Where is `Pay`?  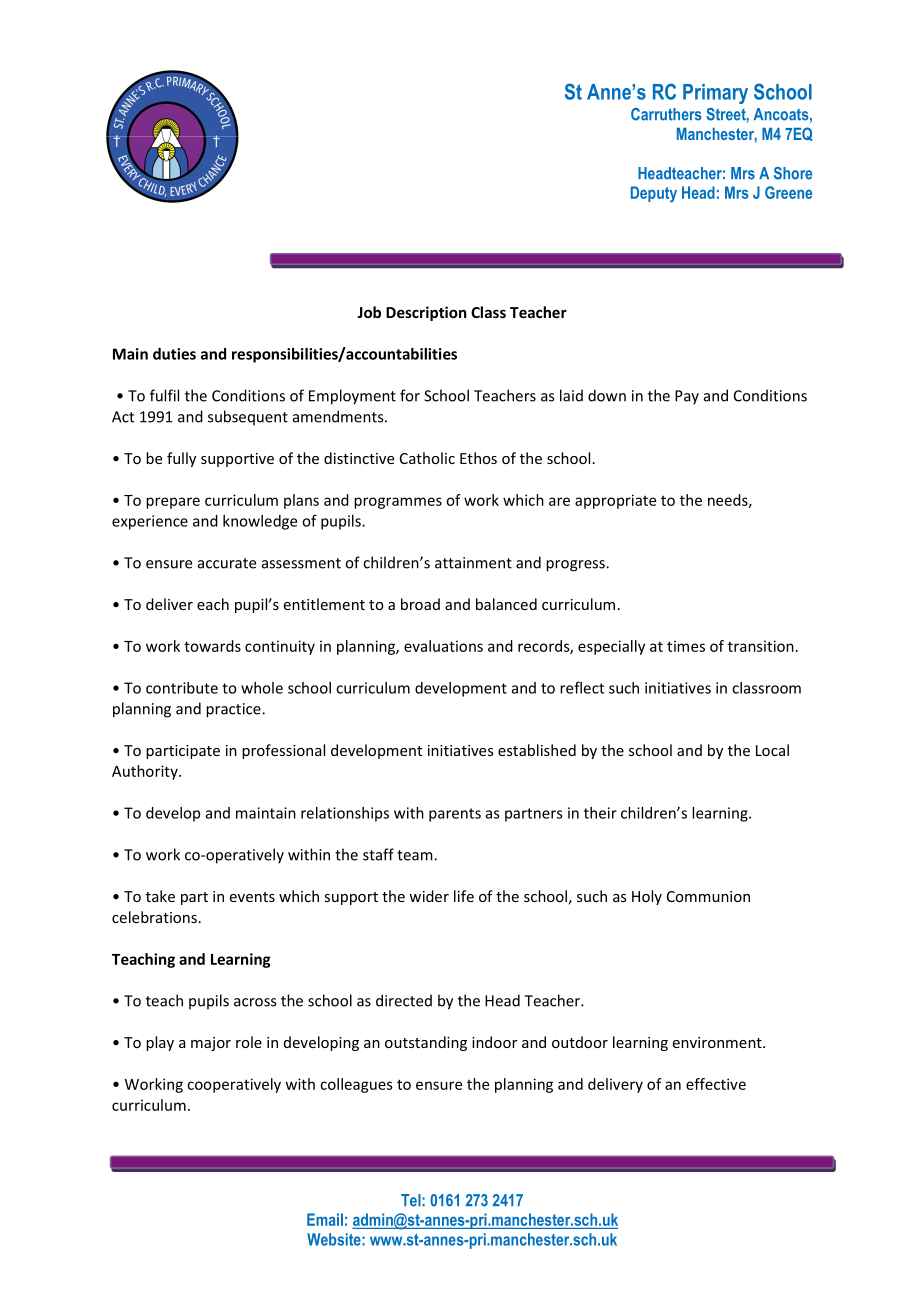
Pay is located at coordinates (687, 397).
